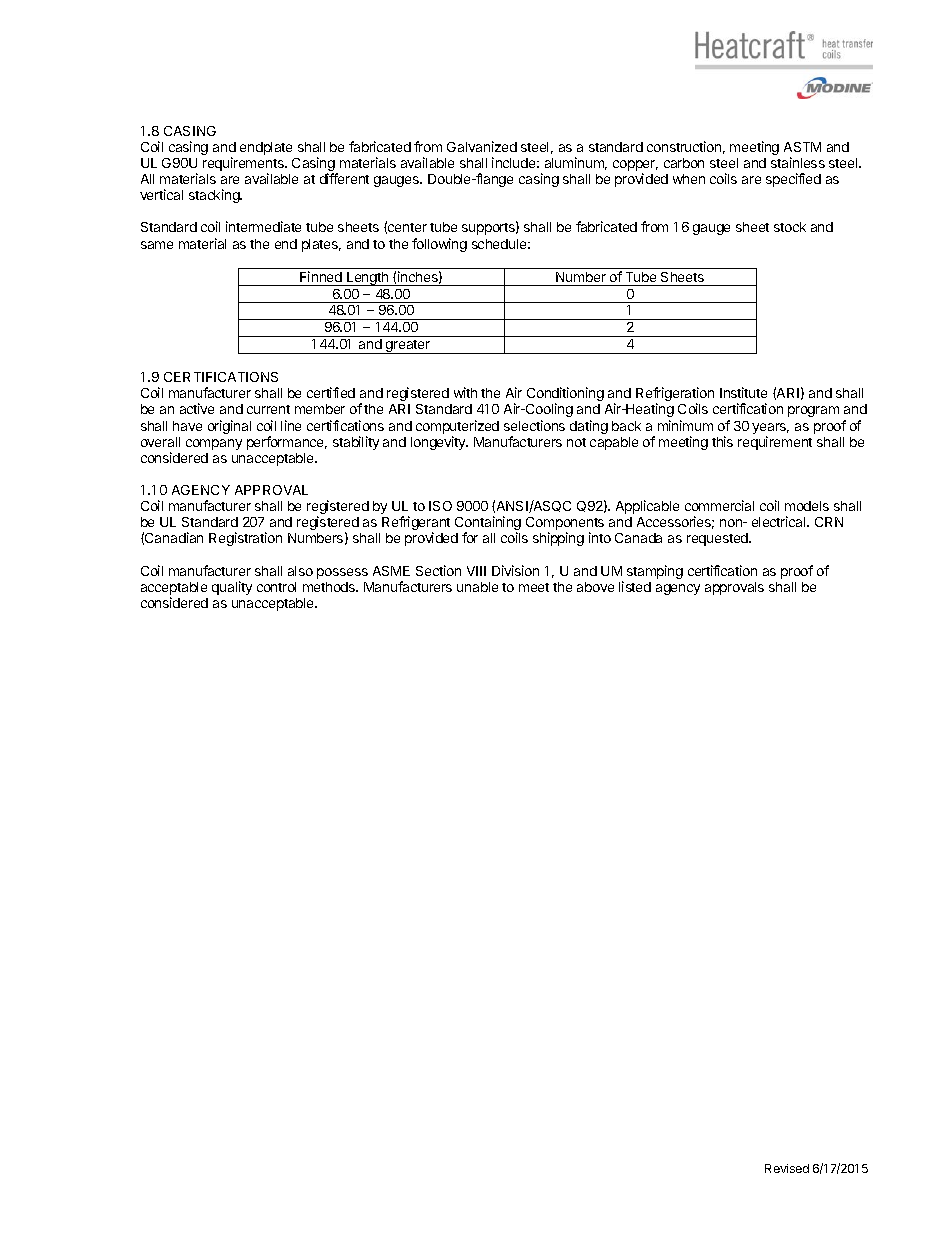  I want to click on Galvanized, so click(482, 146).
